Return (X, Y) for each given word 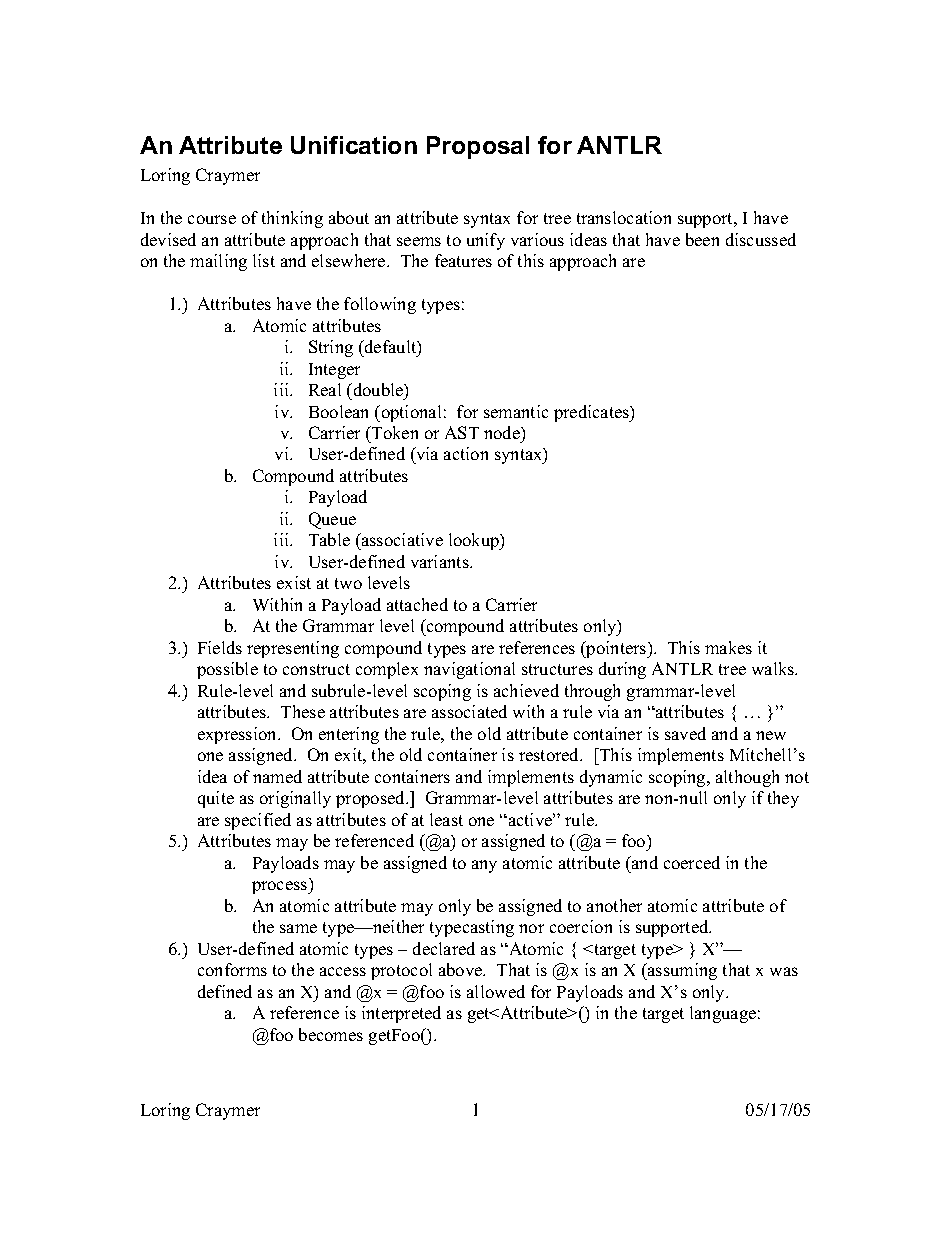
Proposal (478, 147)
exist (294, 582)
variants (441, 561)
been (702, 239)
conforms (232, 969)
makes (728, 647)
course (212, 219)
